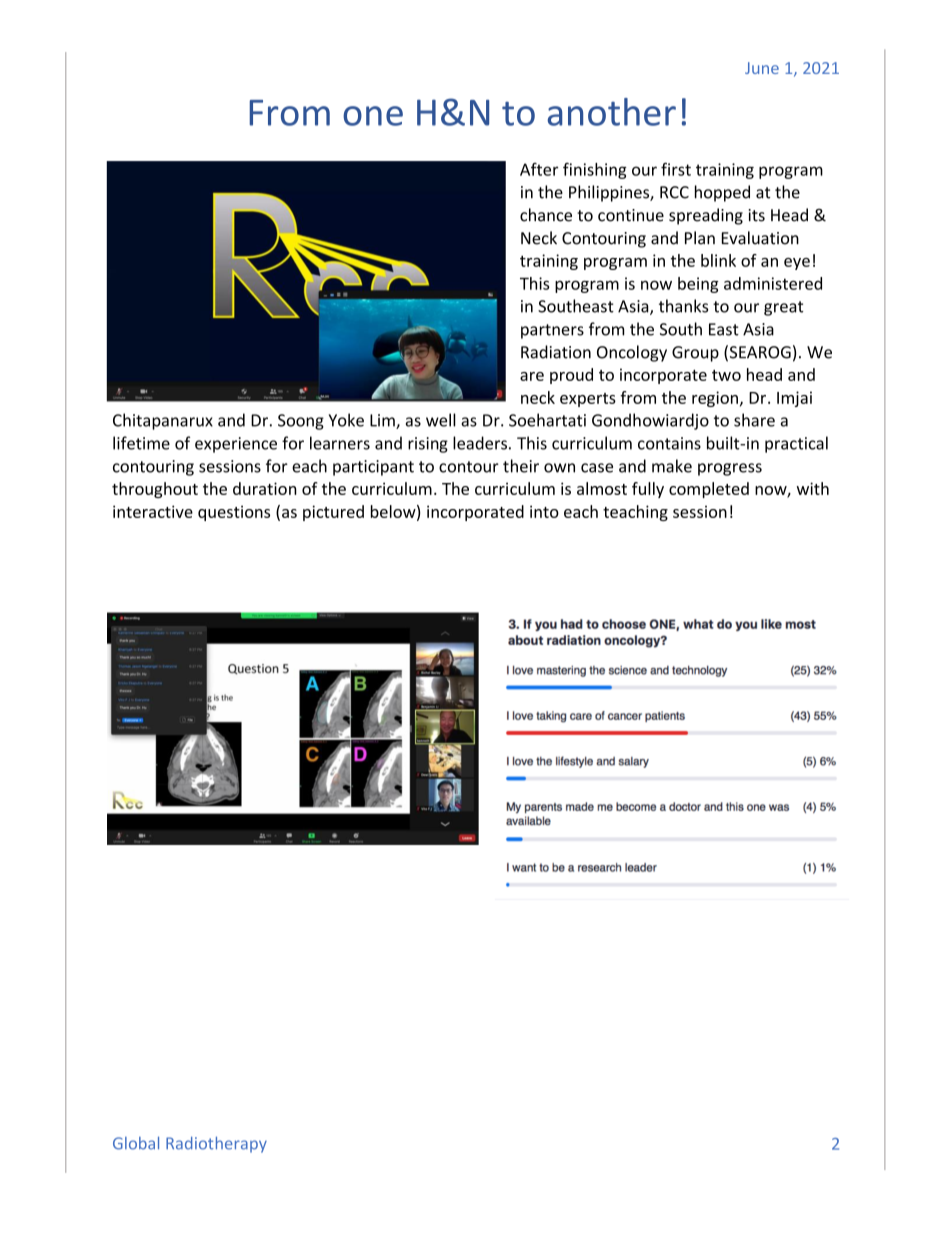 The width and height of the screenshot is (952, 1233). Describe the element at coordinates (762, 68) in the screenshot. I see `June` at that location.
